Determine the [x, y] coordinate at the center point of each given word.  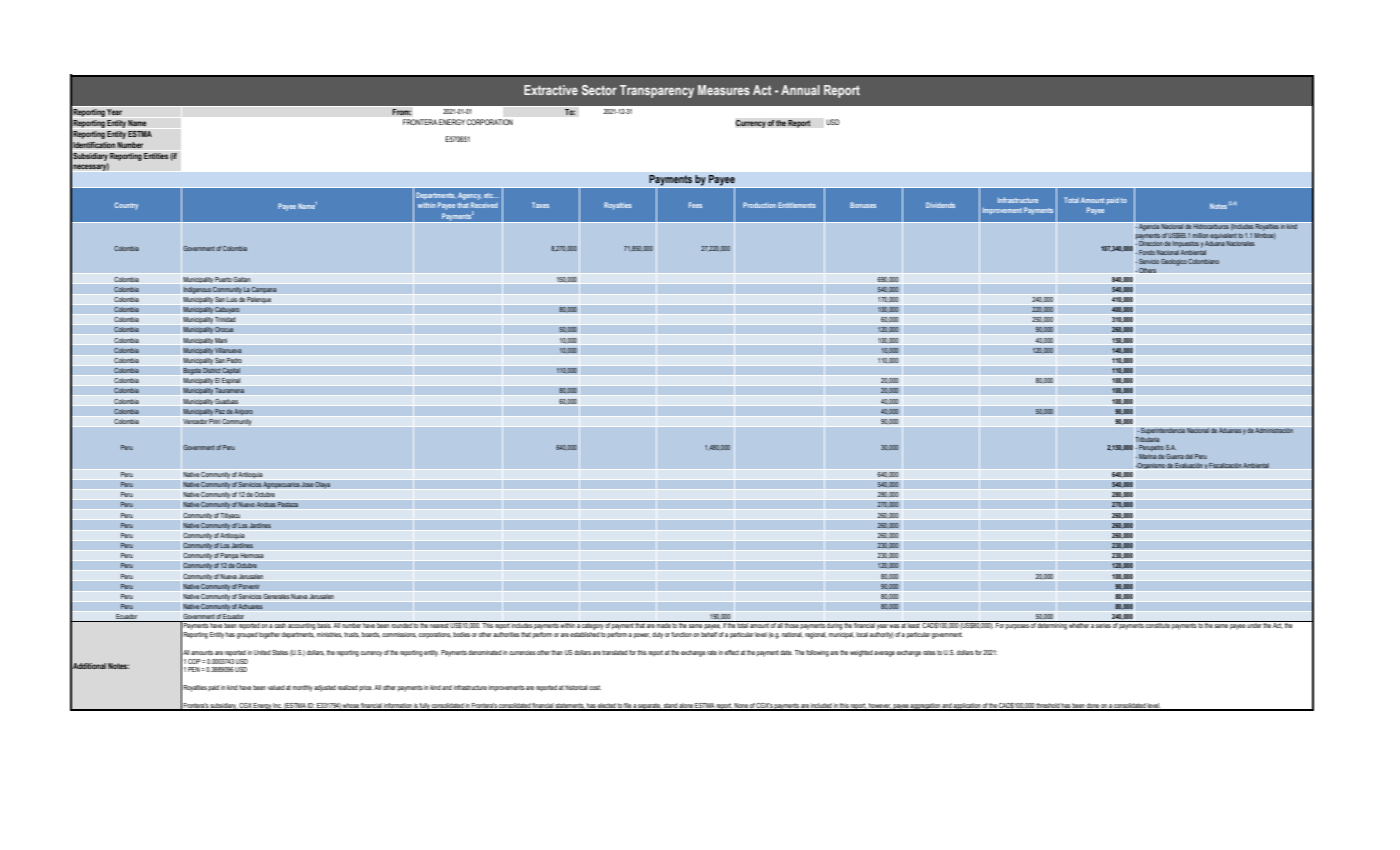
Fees [695, 205]
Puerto [223, 280]
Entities [156, 156]
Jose [307, 484]
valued [276, 687]
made [663, 624]
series [1103, 624]
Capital [231, 371]
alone [686, 706]
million [1200, 235]
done [1093, 706]
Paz [220, 411]
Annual [800, 90]
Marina [1148, 456]
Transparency [657, 91]
